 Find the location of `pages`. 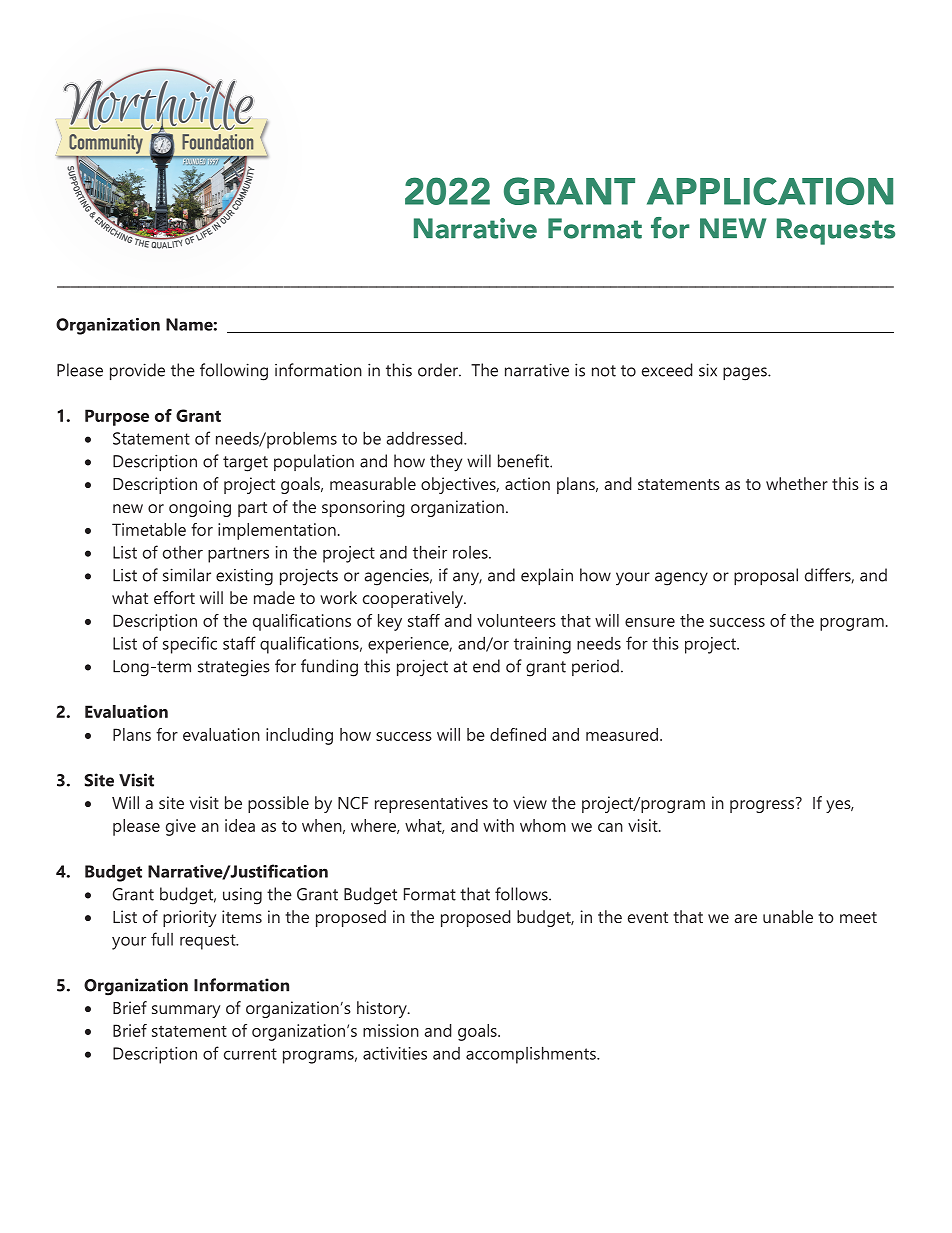

pages is located at coordinates (746, 374).
